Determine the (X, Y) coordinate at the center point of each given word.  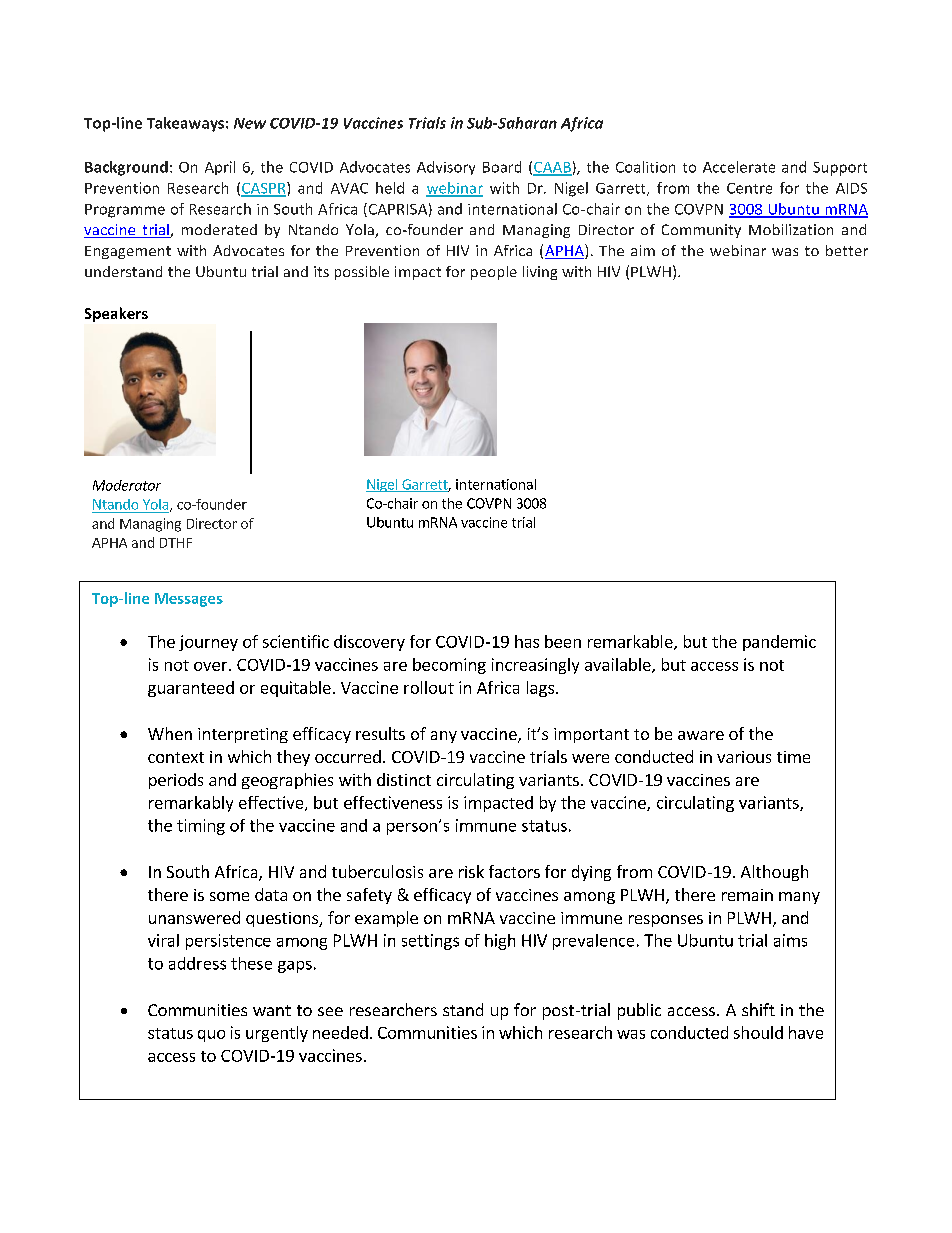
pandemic (779, 643)
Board (502, 167)
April (220, 168)
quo (211, 1036)
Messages (189, 600)
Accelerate (739, 167)
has (527, 641)
